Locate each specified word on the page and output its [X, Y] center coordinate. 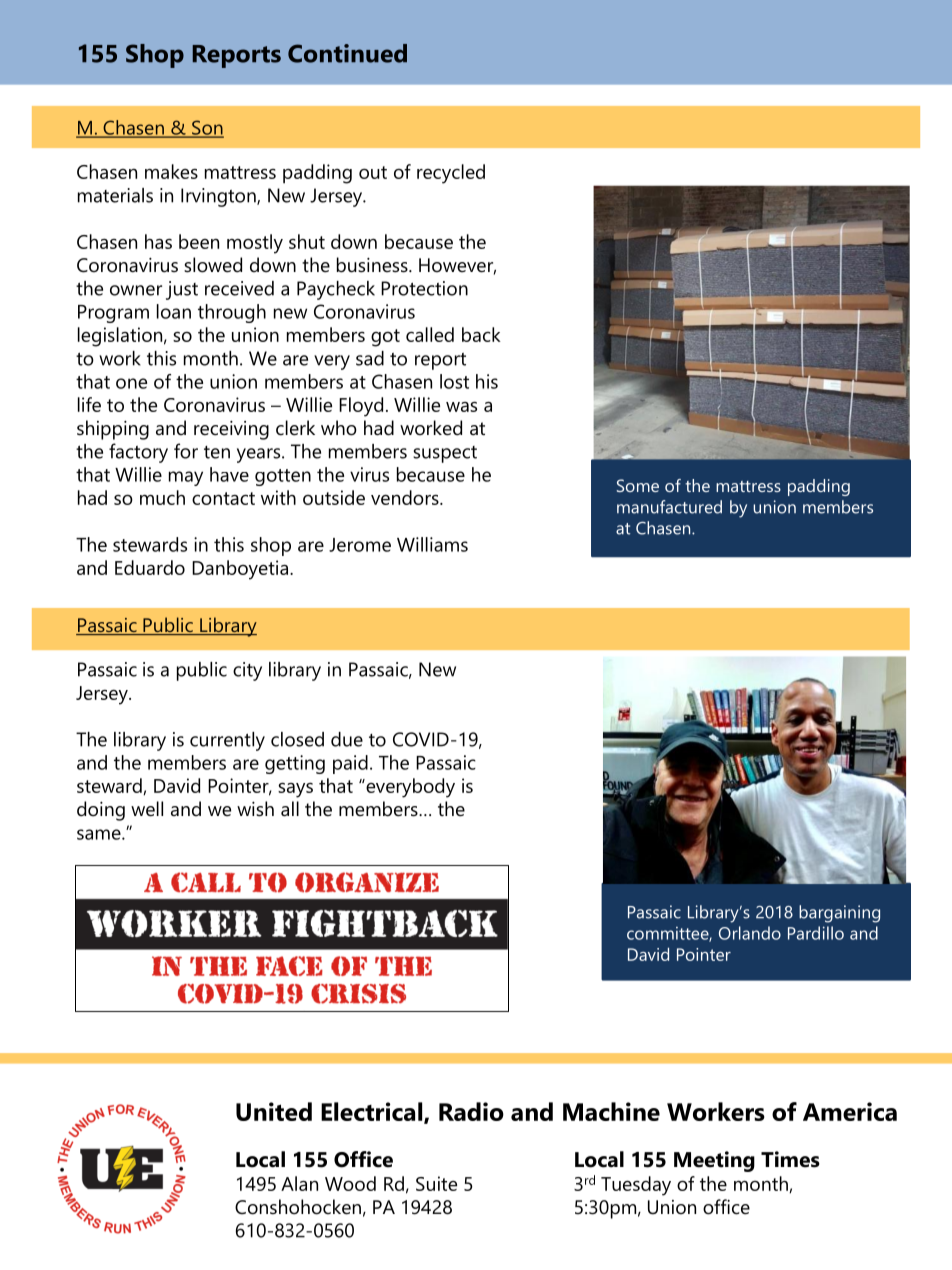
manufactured [669, 507]
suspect [445, 454]
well [147, 809]
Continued [347, 53]
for [186, 451]
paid [350, 764]
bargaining [839, 914]
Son [207, 128]
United [274, 1111]
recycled [451, 174]
